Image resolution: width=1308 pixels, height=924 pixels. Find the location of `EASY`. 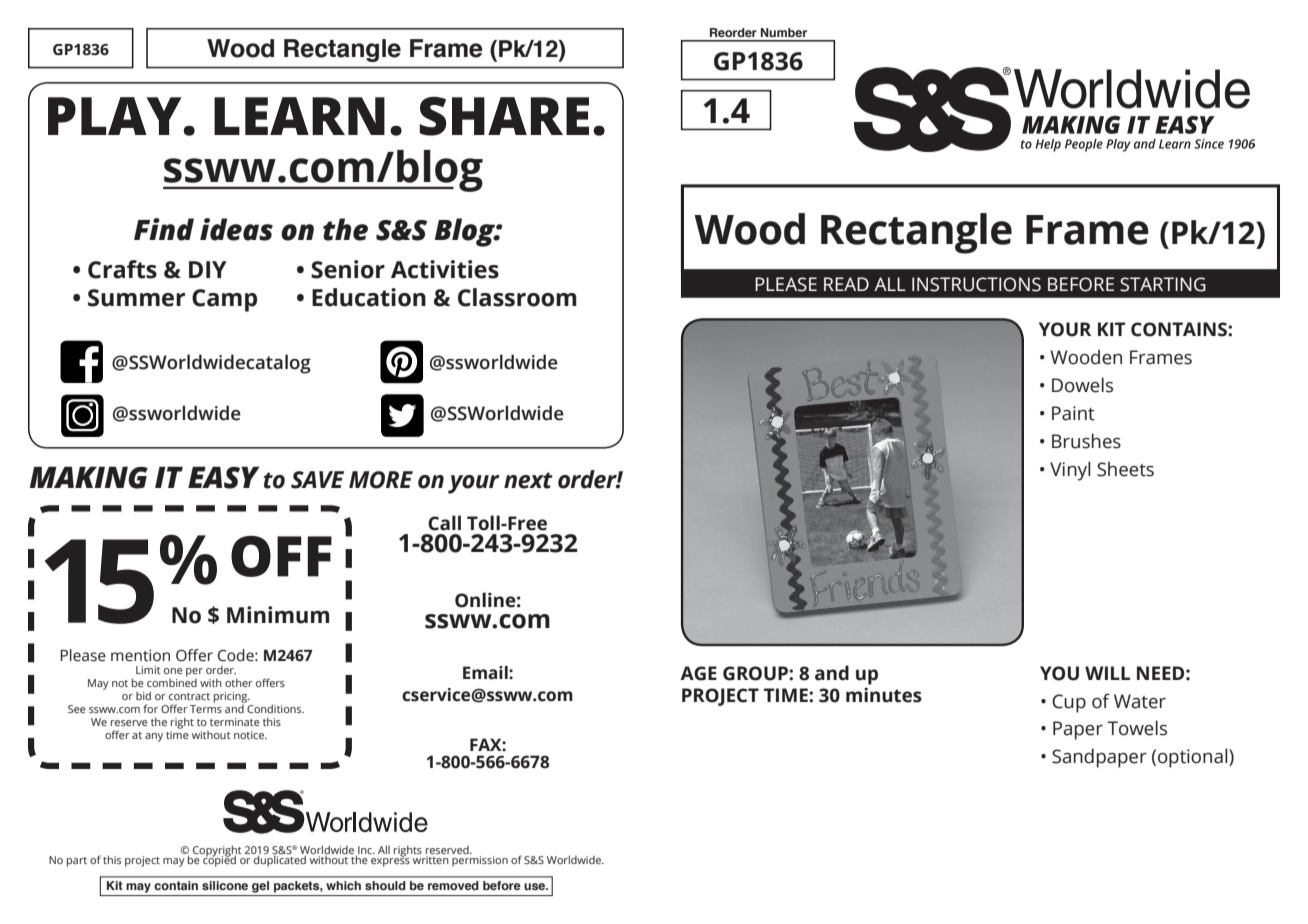

EASY is located at coordinates (224, 477).
